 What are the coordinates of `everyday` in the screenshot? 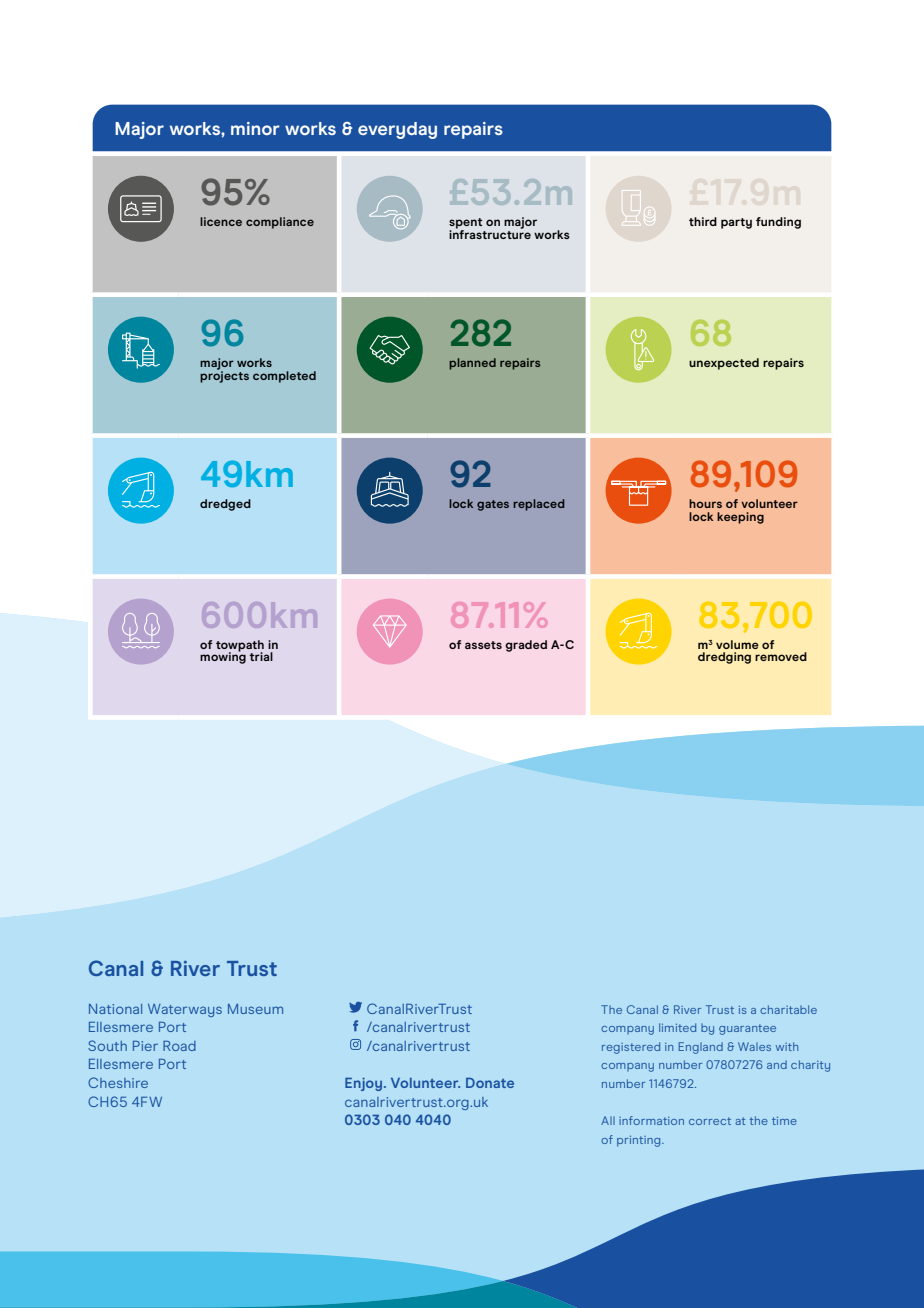 It's located at (397, 130).
